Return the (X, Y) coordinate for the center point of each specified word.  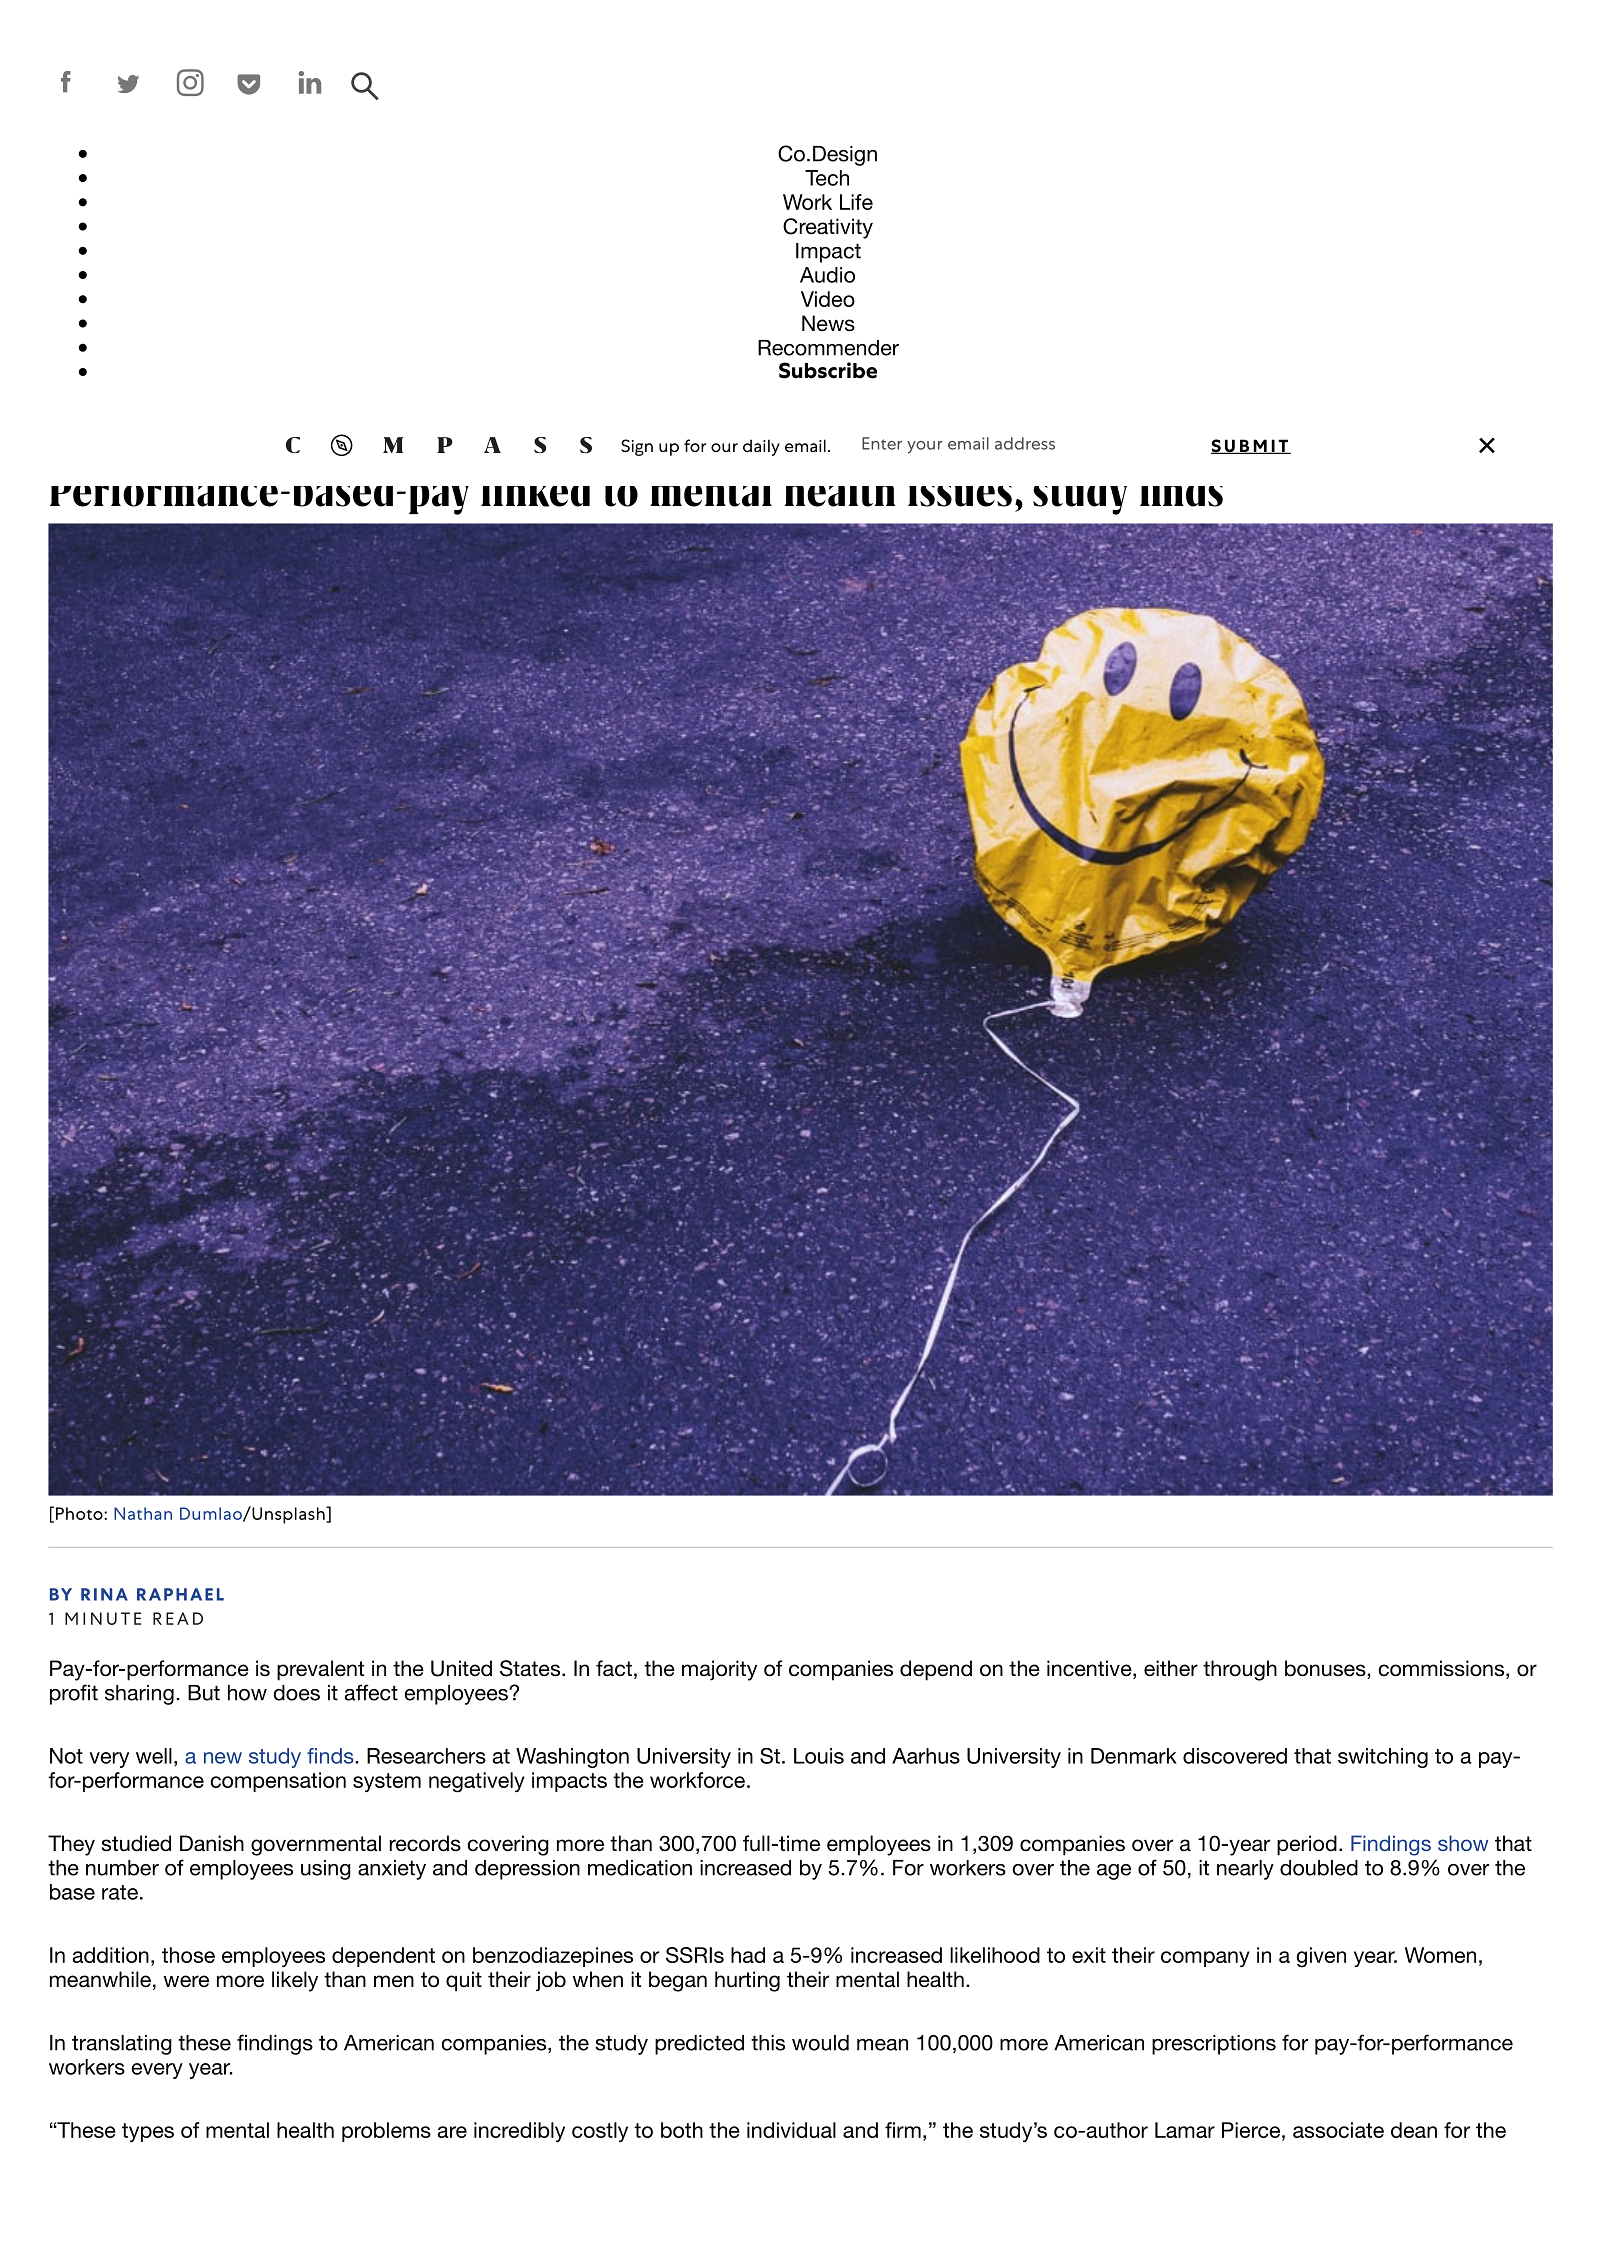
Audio (827, 275)
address (1025, 443)
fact (614, 1668)
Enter (882, 443)
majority (719, 1670)
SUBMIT (1250, 446)
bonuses (1326, 1668)
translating (122, 2045)
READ (178, 1618)
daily (761, 447)
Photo (80, 1513)
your (925, 447)
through (1240, 1670)
